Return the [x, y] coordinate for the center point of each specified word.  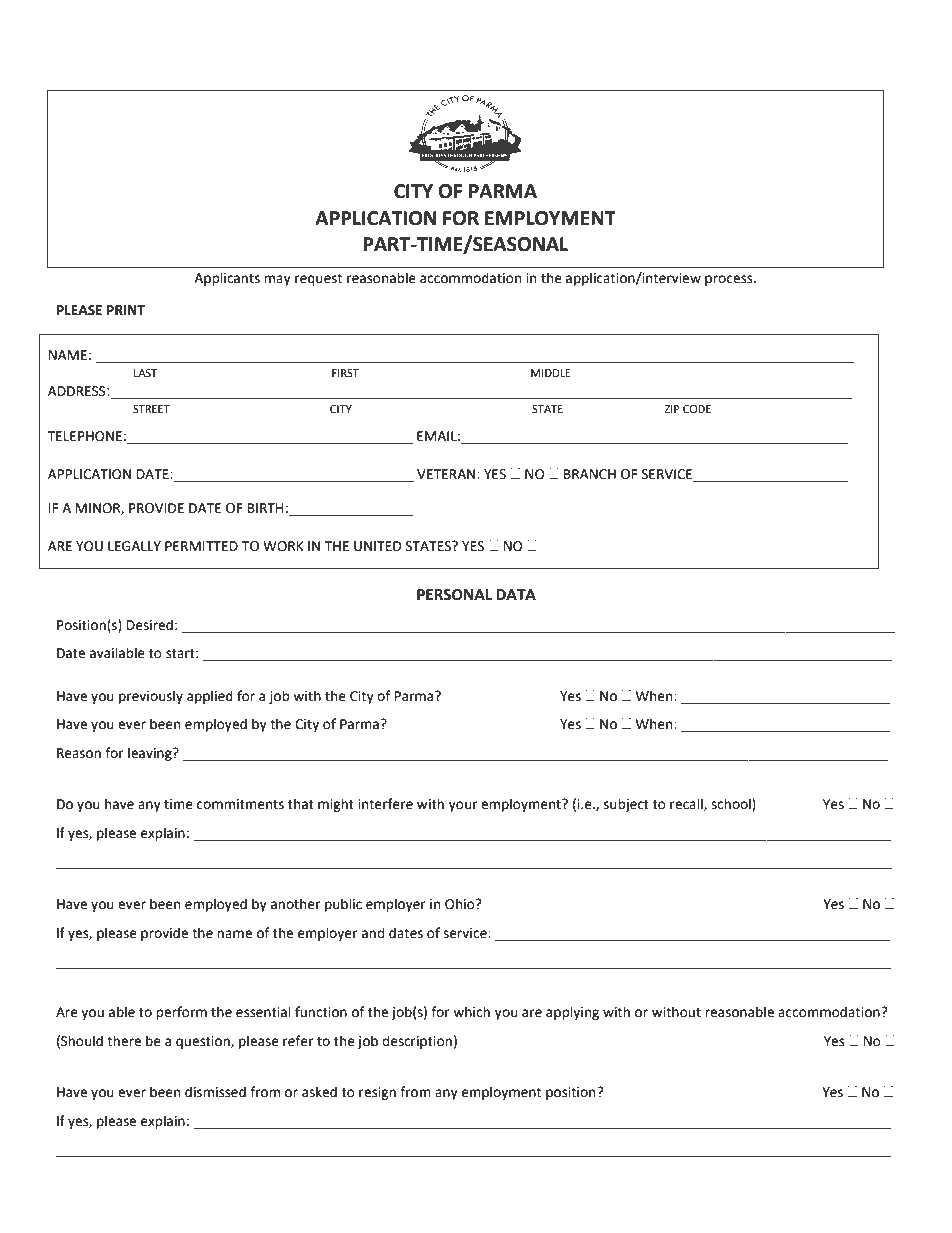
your [463, 806]
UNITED [378, 546]
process [730, 280]
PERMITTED [201, 546]
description [417, 1042]
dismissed [215, 1092]
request [318, 280]
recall [687, 804]
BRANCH [590, 474]
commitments [240, 804]
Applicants [227, 279]
